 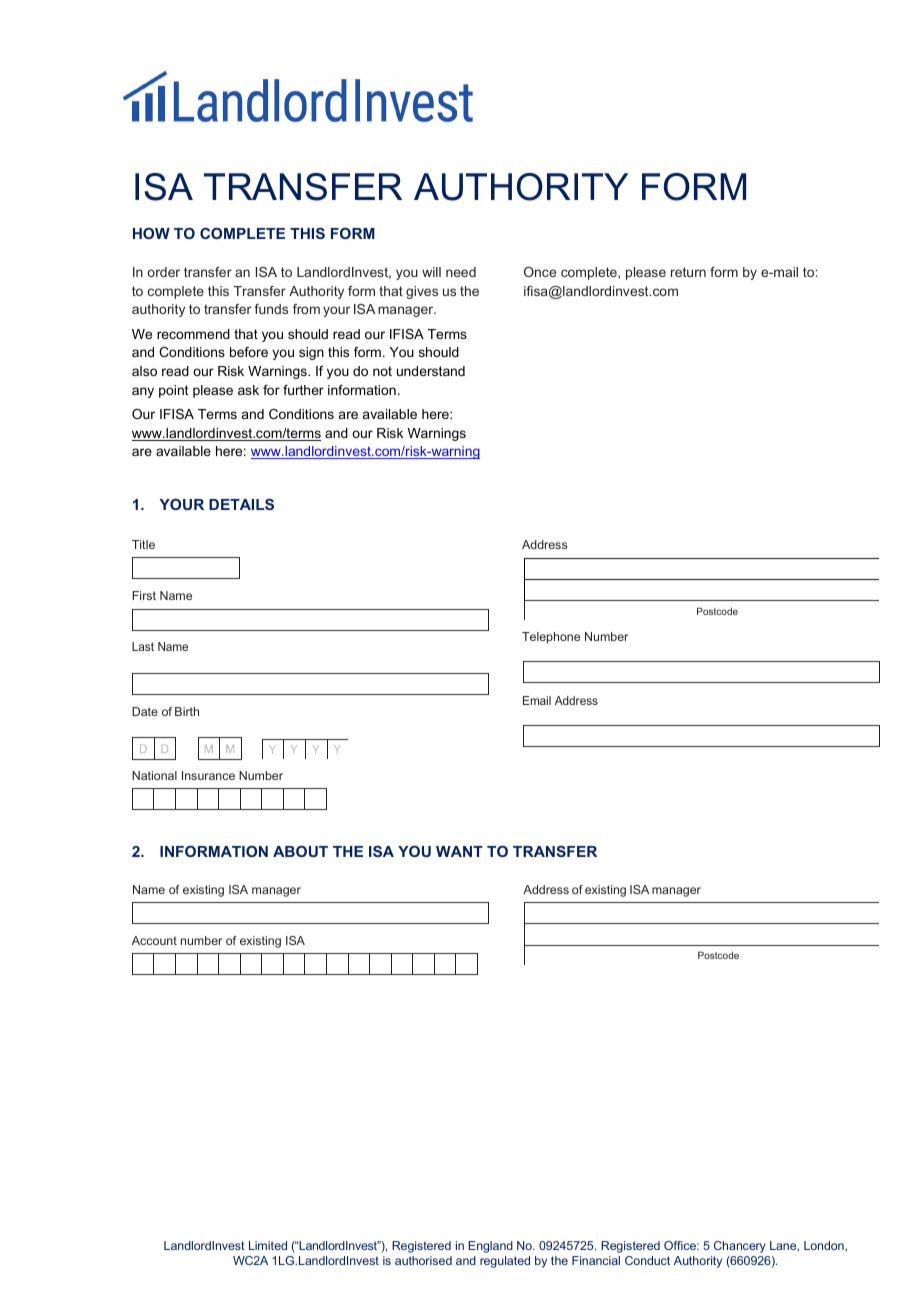 I want to click on Telephone, so click(x=551, y=638).
